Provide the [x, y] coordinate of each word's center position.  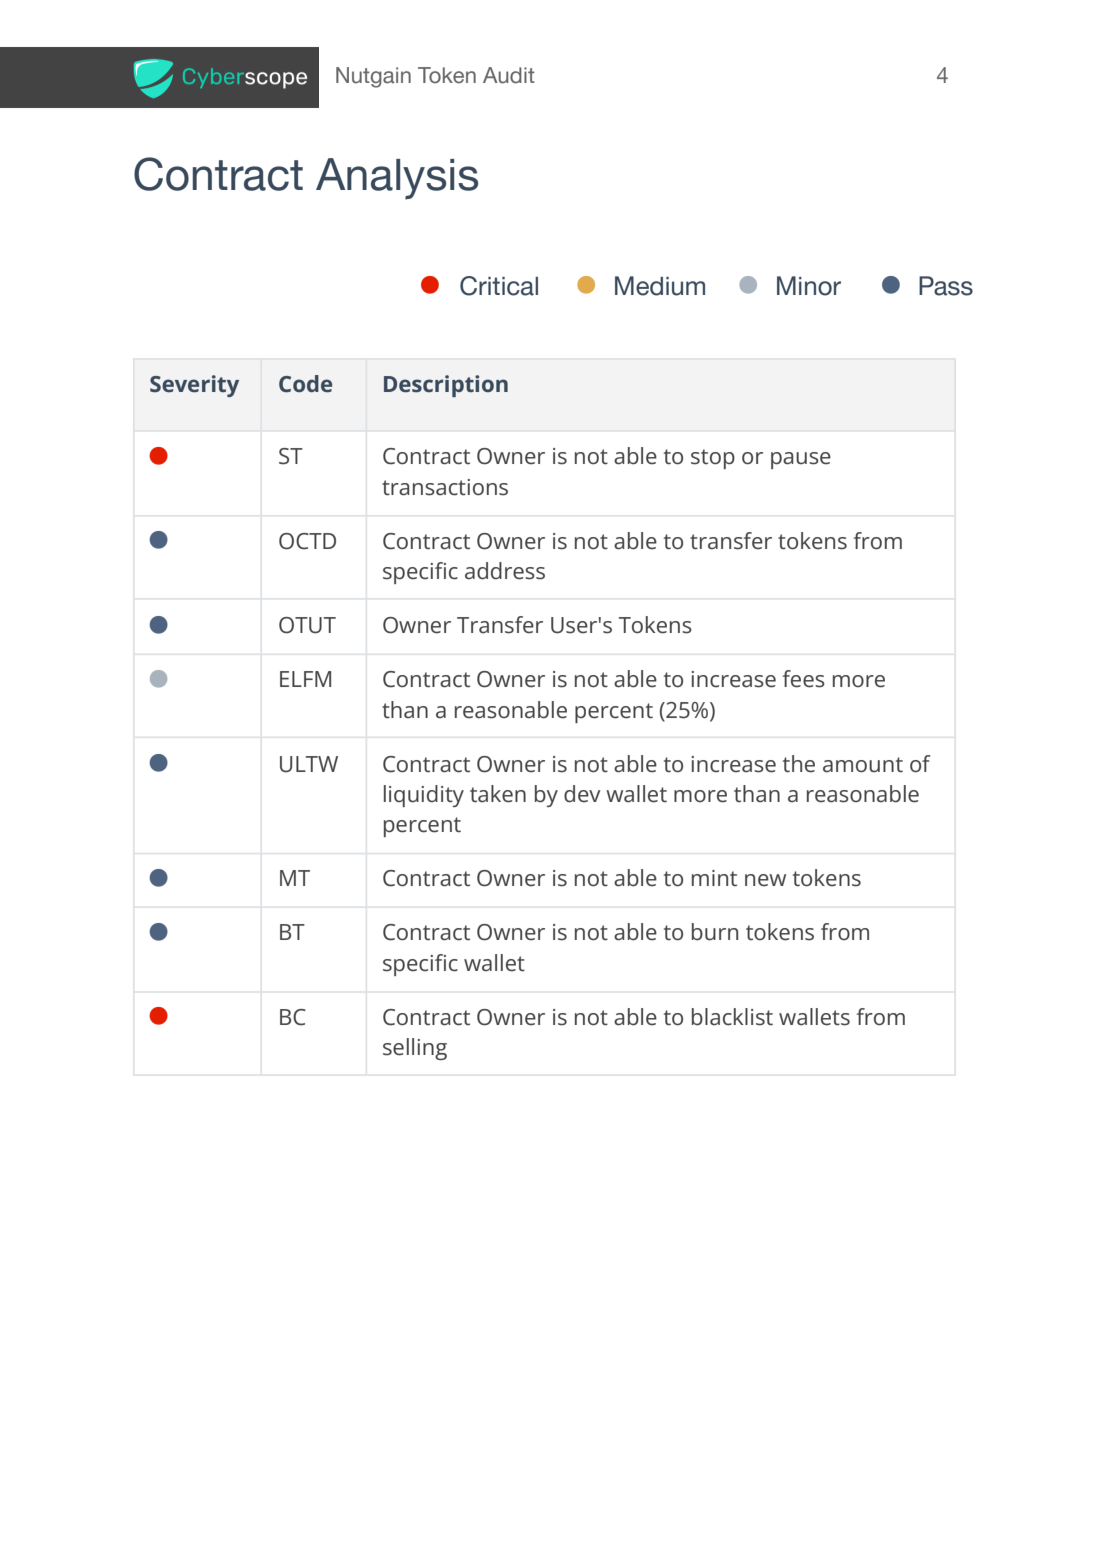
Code [305, 384]
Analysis [397, 179]
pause [801, 460]
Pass [946, 286]
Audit [509, 75]
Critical [499, 286]
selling [415, 1049]
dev [582, 794]
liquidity [424, 796]
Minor [809, 286]
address [505, 571]
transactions [445, 487]
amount [863, 765]
